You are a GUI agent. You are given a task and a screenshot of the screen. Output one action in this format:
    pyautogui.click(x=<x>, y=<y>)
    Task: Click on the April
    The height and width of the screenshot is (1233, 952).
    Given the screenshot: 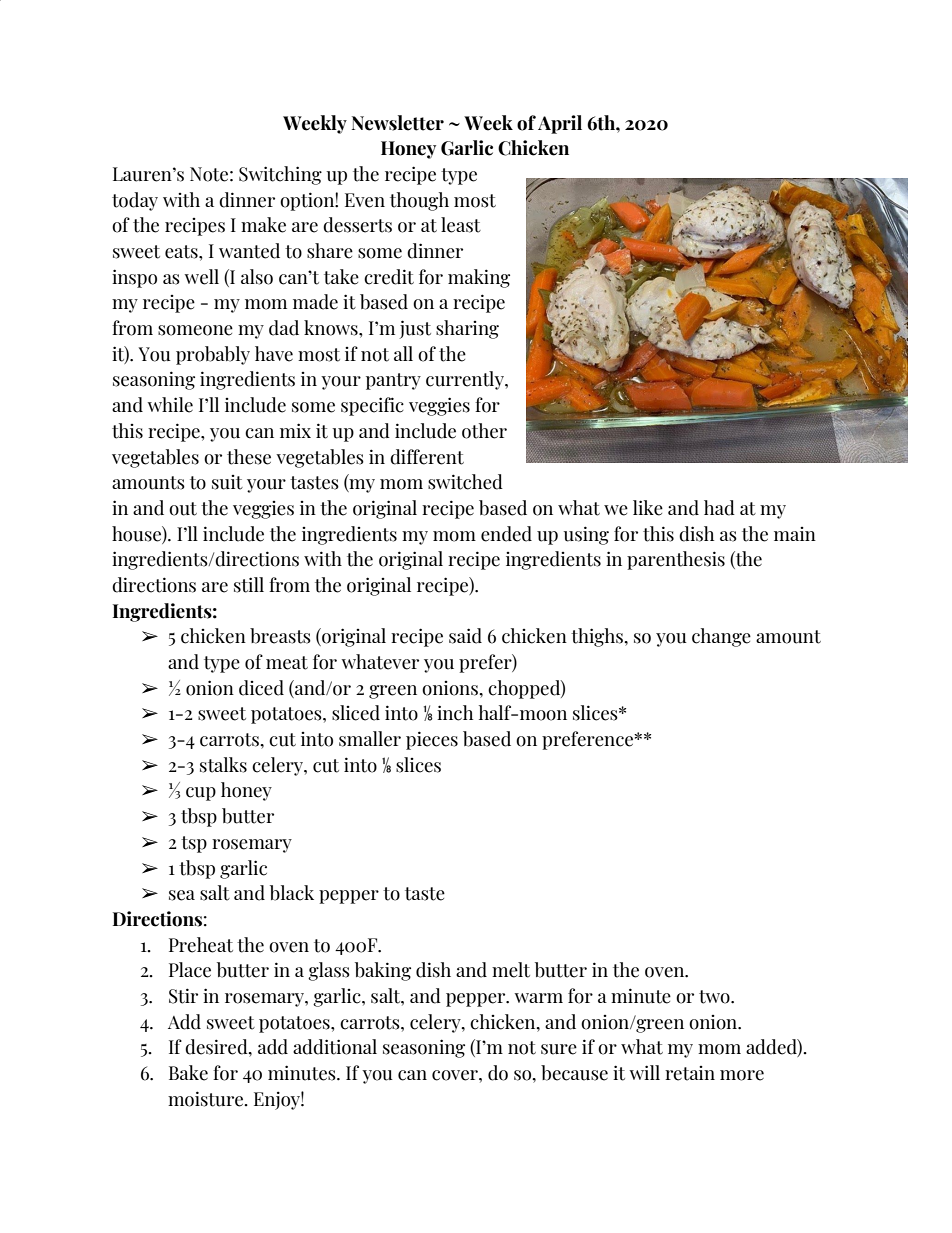 What is the action you would take?
    pyautogui.click(x=560, y=124)
